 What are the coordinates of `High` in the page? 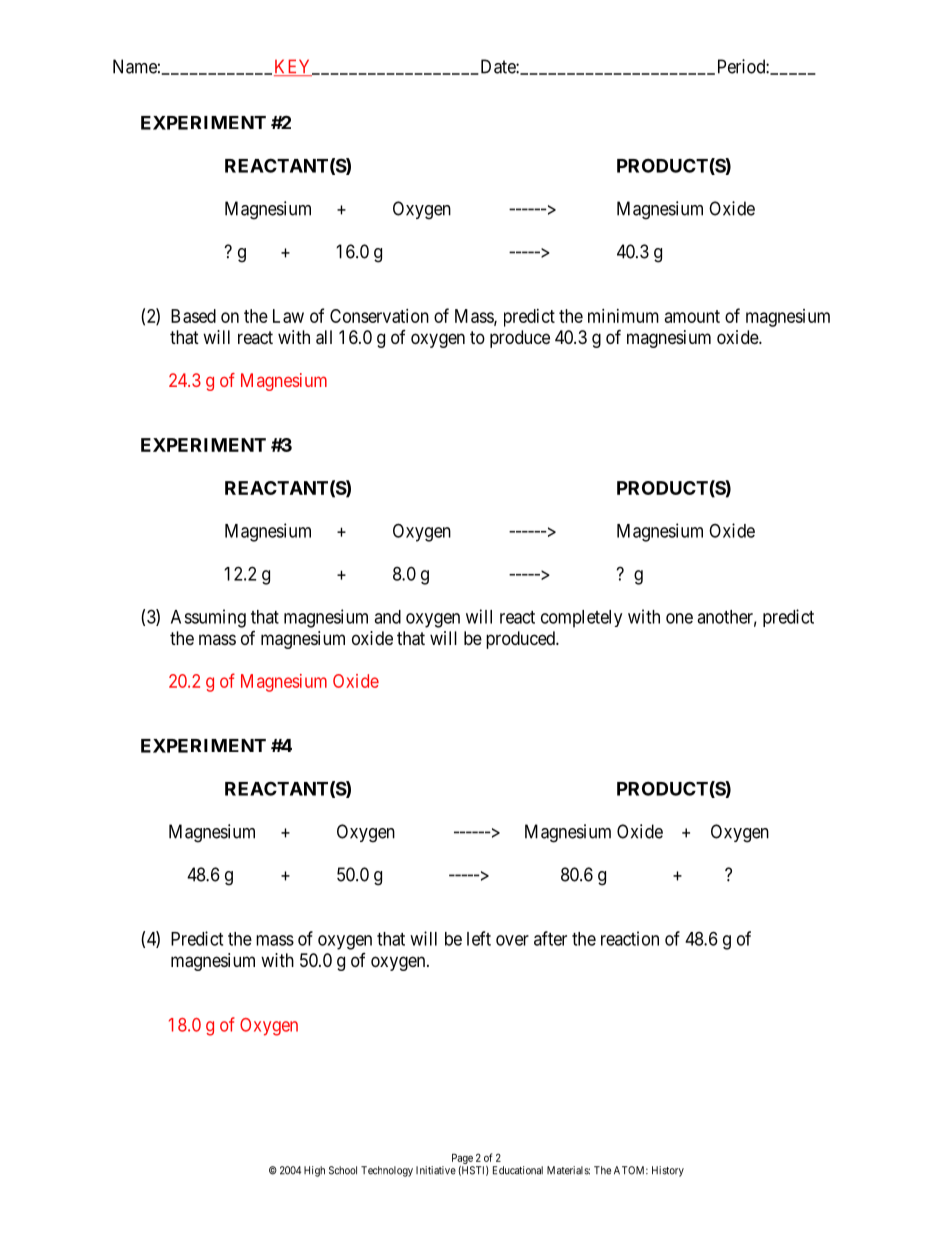 It's located at (314, 1171).
